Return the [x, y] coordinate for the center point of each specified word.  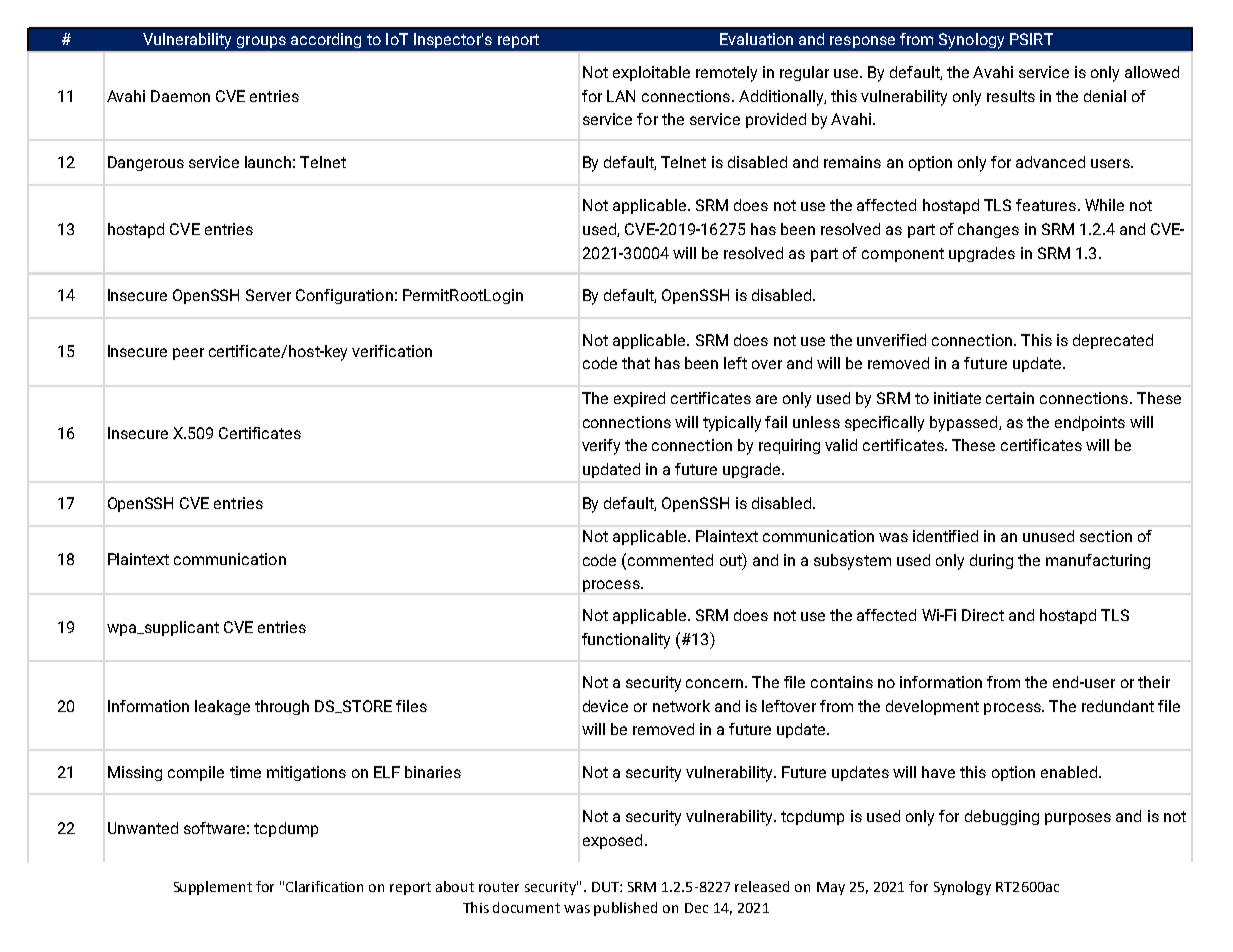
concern [716, 683]
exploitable [651, 73]
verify [601, 447]
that [636, 363]
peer [188, 354]
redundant [1118, 706]
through [282, 707]
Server [268, 295]
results [1011, 96]
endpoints [1090, 423]
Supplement [213, 888]
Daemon [180, 96]
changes [988, 230]
